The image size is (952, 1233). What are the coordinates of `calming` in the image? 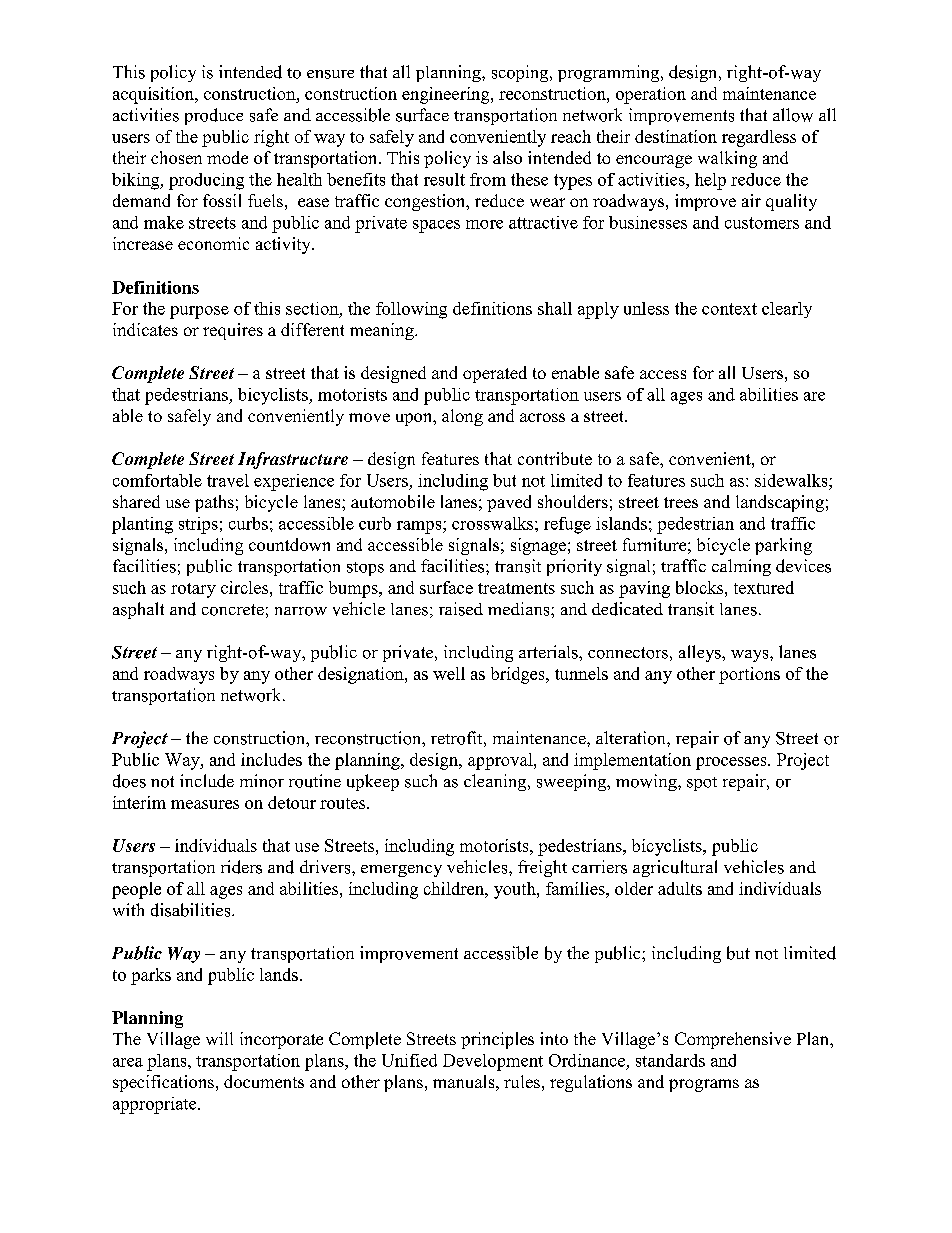 It's located at (741, 567).
